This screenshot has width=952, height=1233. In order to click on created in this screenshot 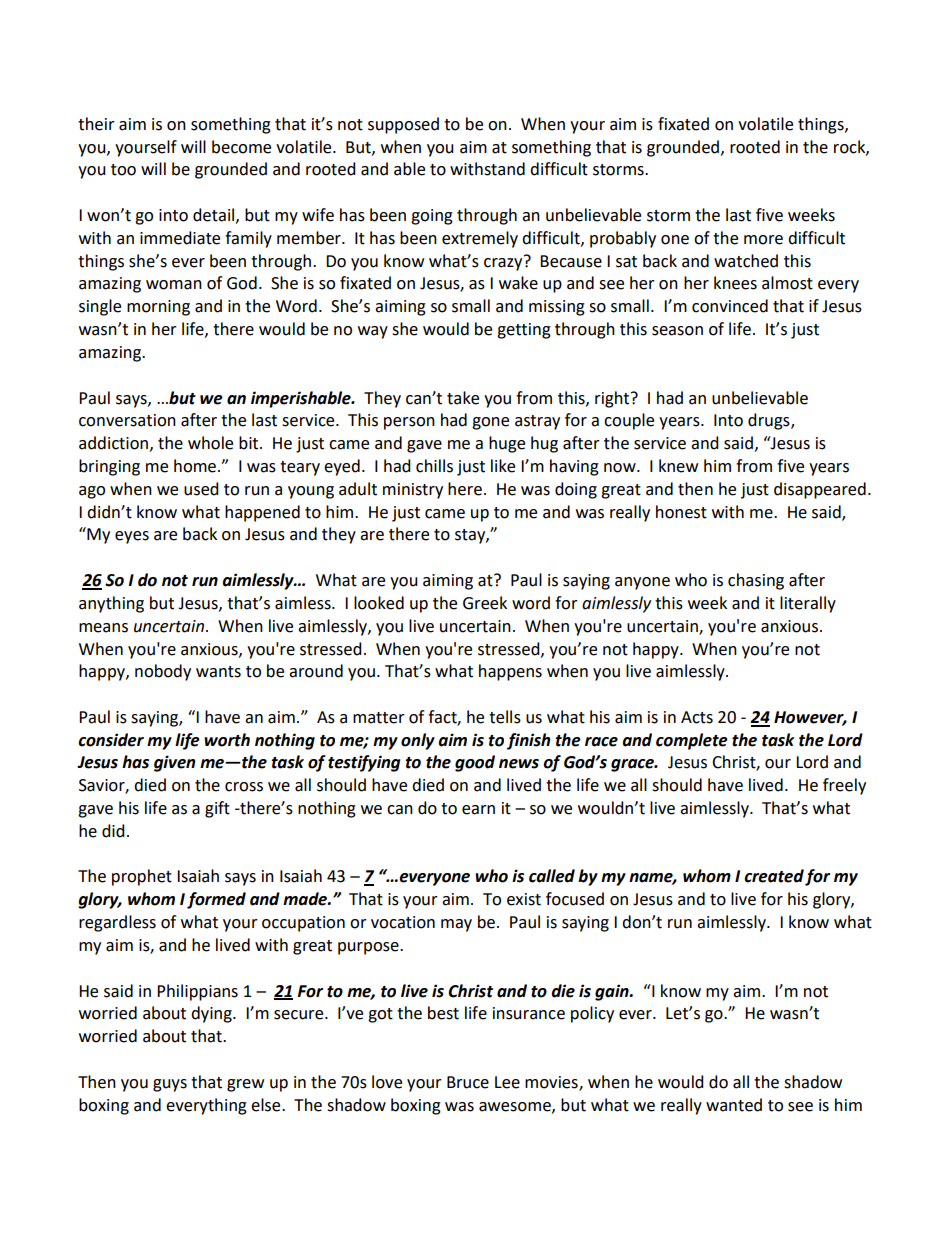, I will do `click(774, 876)`.
